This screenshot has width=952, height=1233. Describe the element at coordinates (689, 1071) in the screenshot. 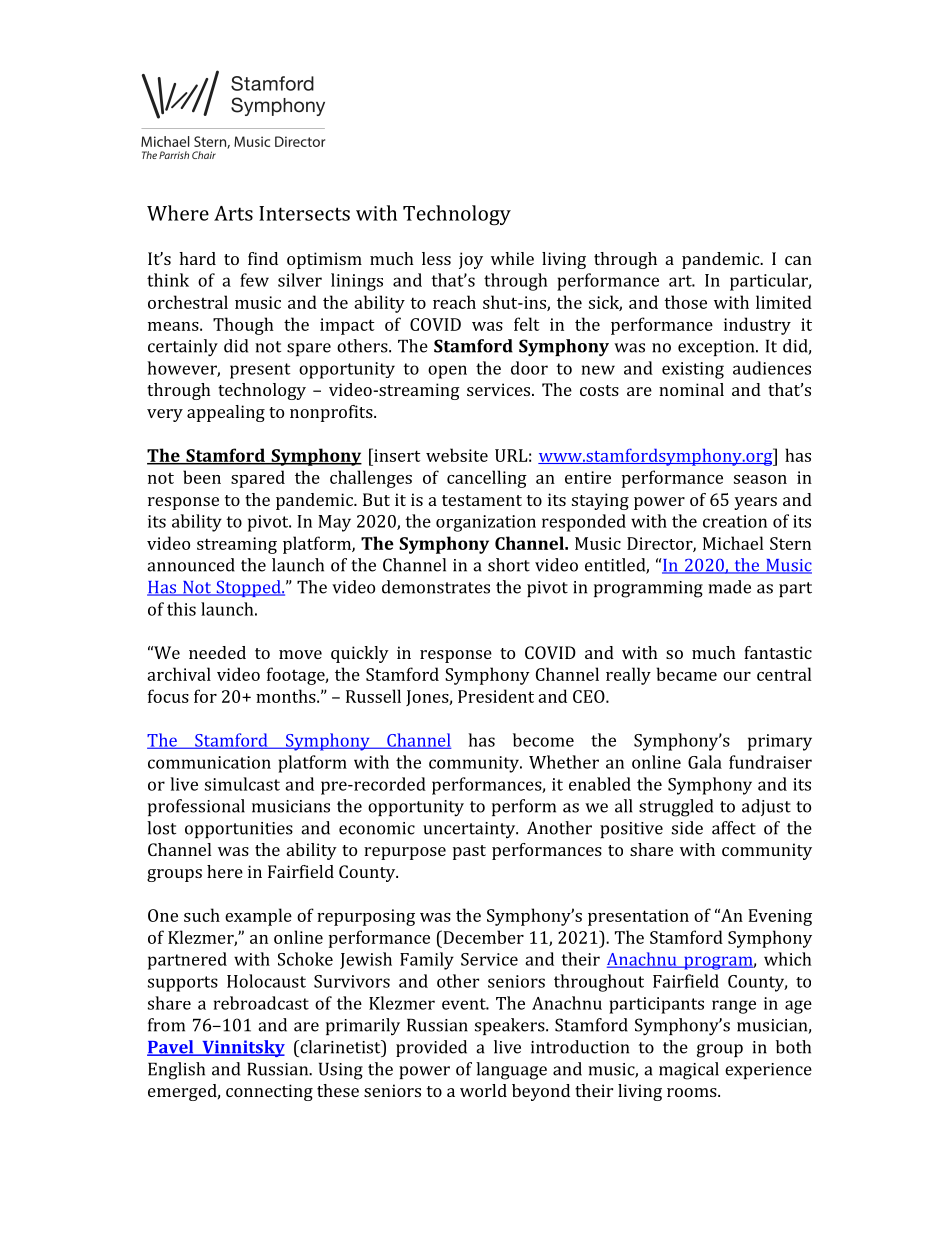

I see `magical` at that location.
